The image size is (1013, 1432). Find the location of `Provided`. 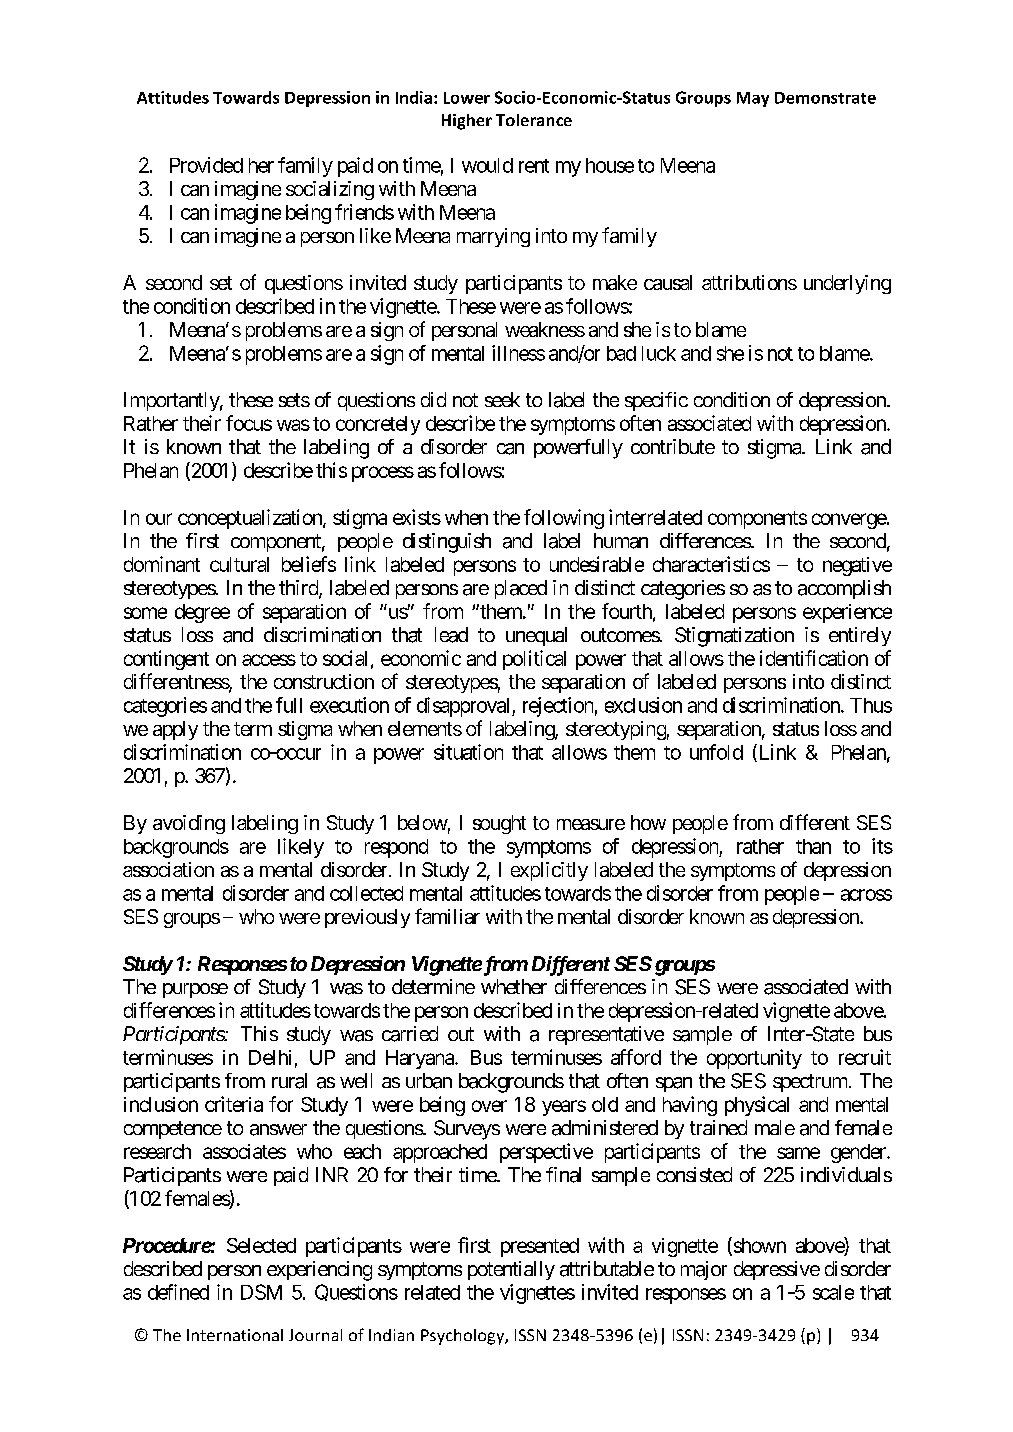

Provided is located at coordinates (206, 165).
